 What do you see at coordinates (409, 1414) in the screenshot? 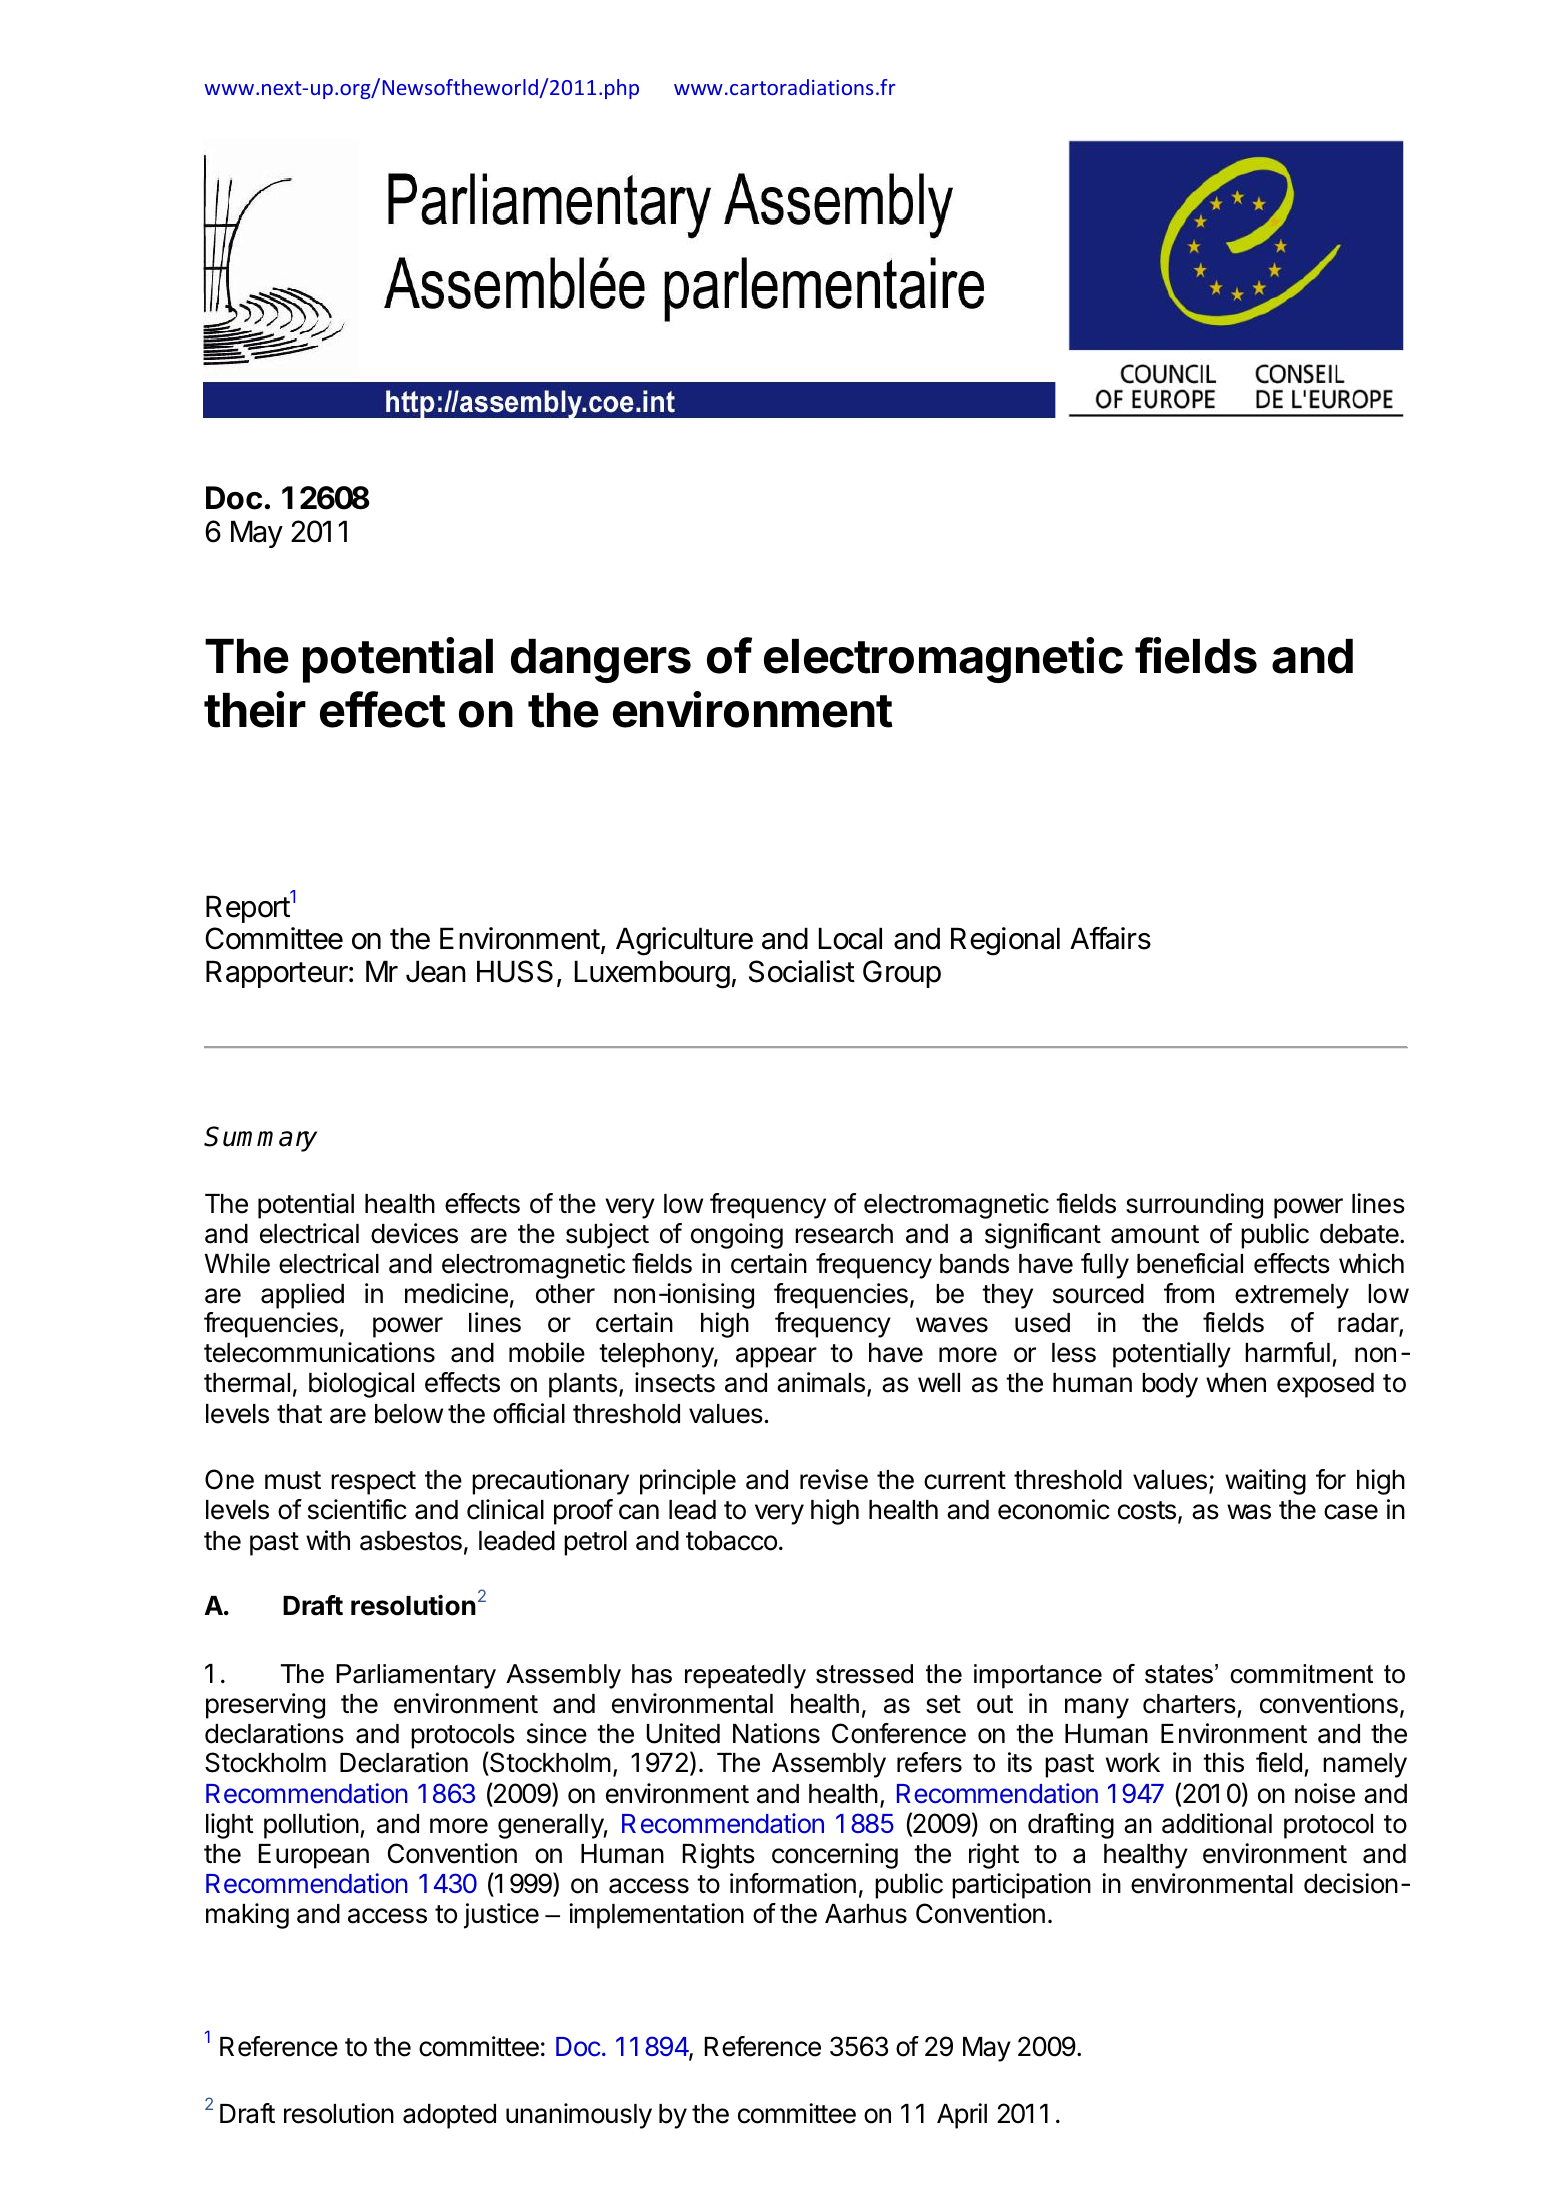
I see `below` at bounding box center [409, 1414].
